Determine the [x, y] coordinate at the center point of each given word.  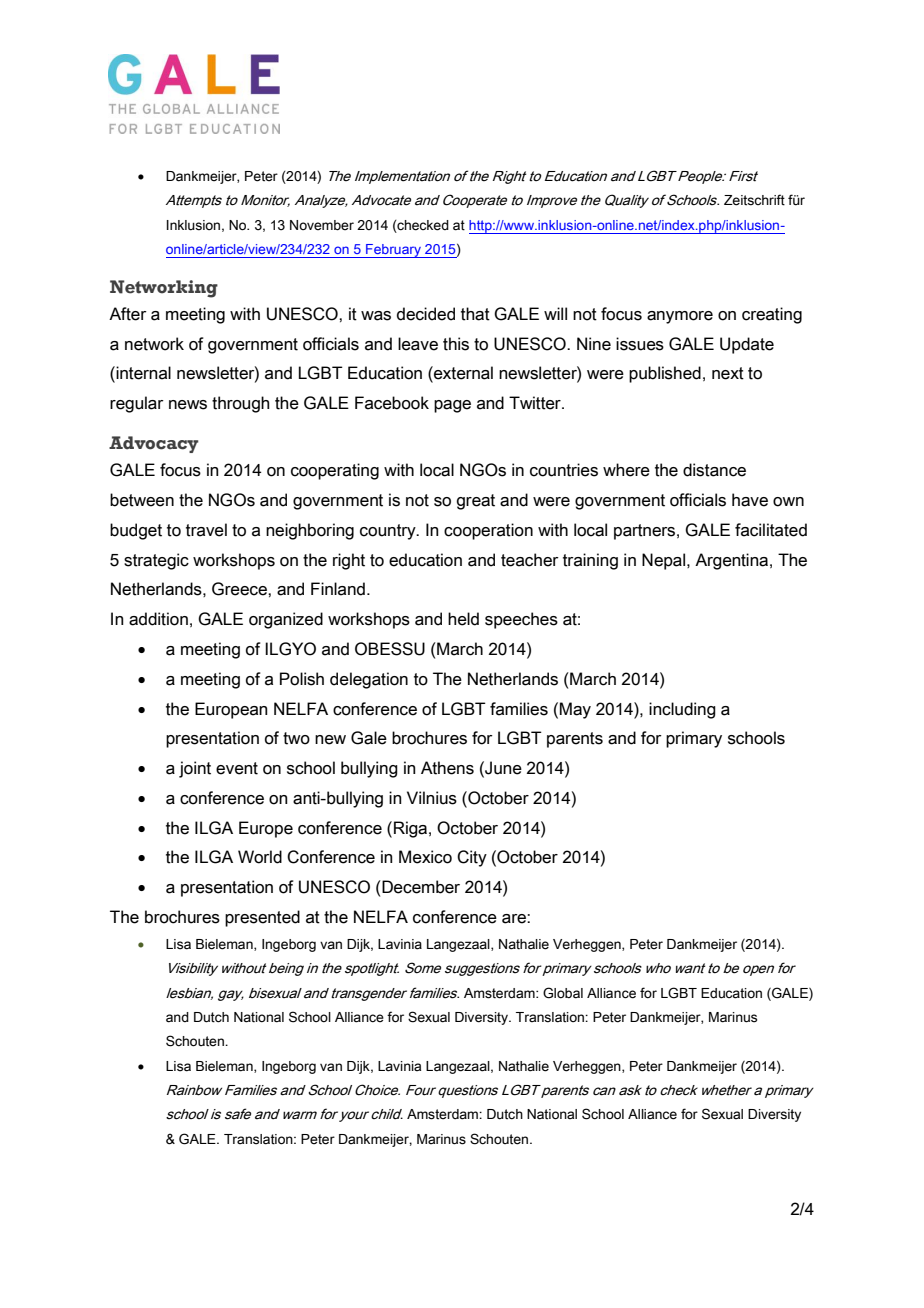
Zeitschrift [754, 200]
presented [262, 918]
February [393, 251]
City [472, 858]
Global [563, 993]
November [322, 225]
